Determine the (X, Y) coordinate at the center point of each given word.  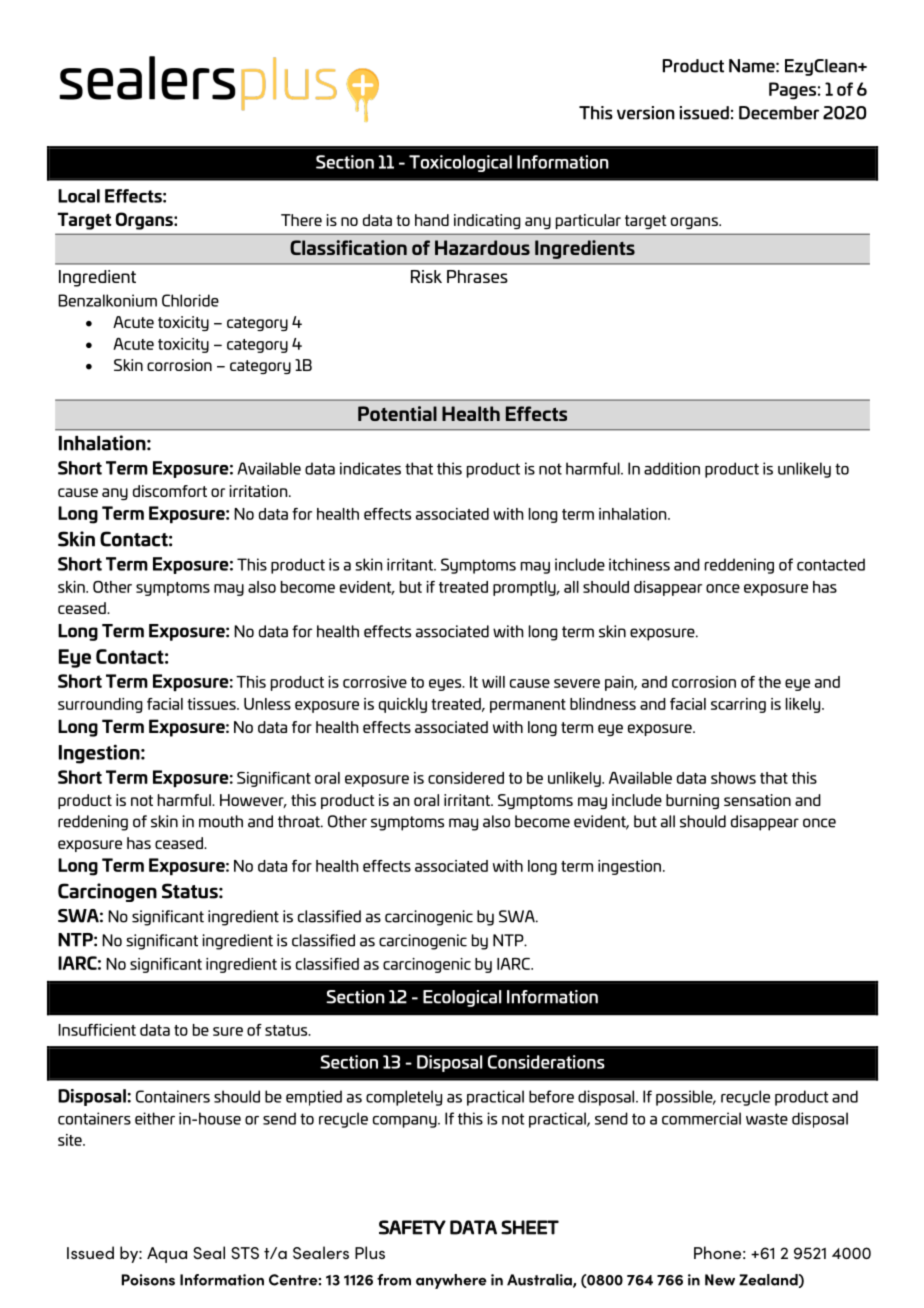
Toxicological (460, 163)
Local (79, 196)
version (646, 113)
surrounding (100, 705)
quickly (403, 705)
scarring (738, 705)
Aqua (167, 1255)
